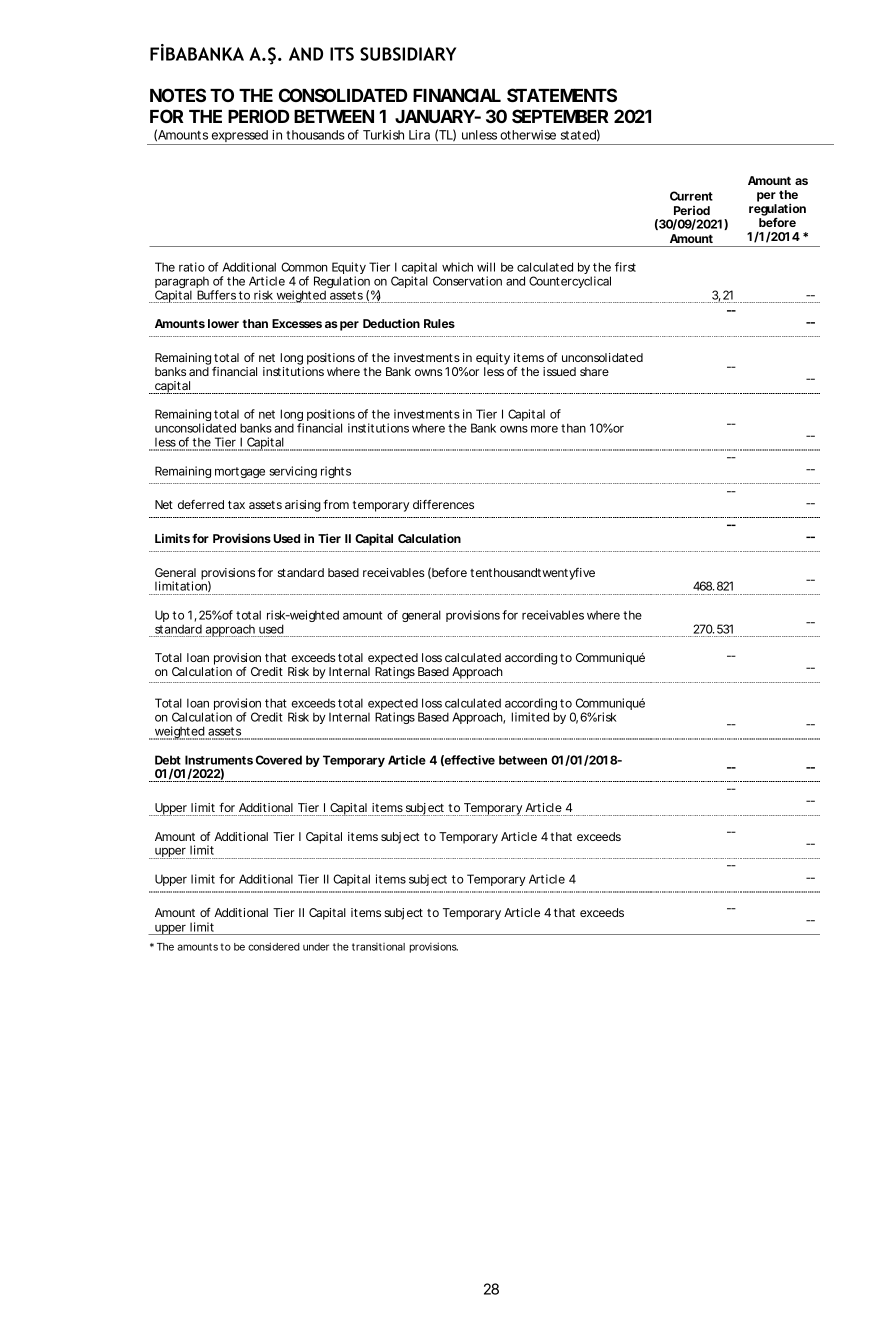 The image size is (896, 1332). Describe the element at coordinates (594, 371) in the screenshot. I see `share` at that location.
